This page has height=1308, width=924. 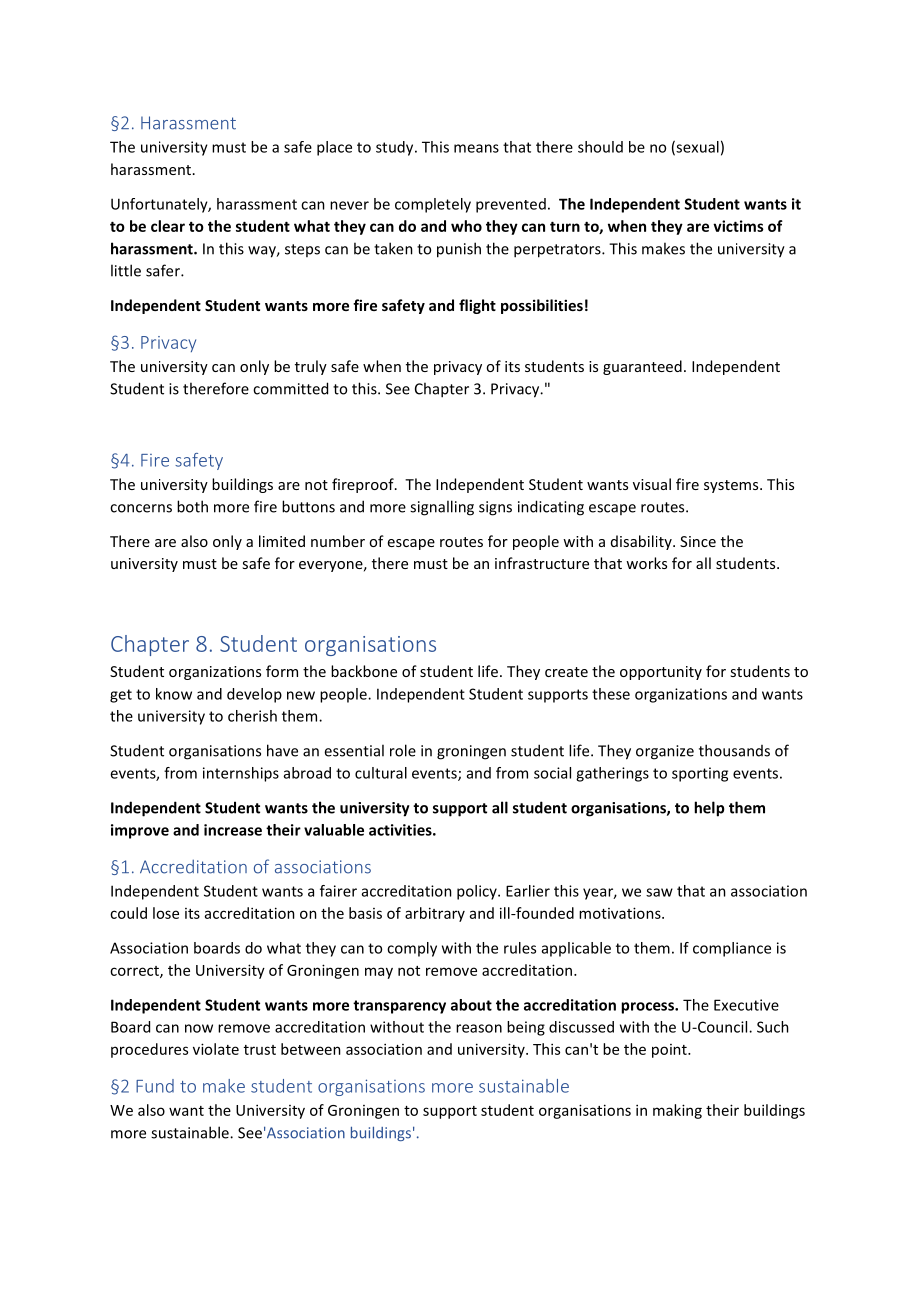 What do you see at coordinates (155, 1086) in the page?
I see `Fund` at bounding box center [155, 1086].
